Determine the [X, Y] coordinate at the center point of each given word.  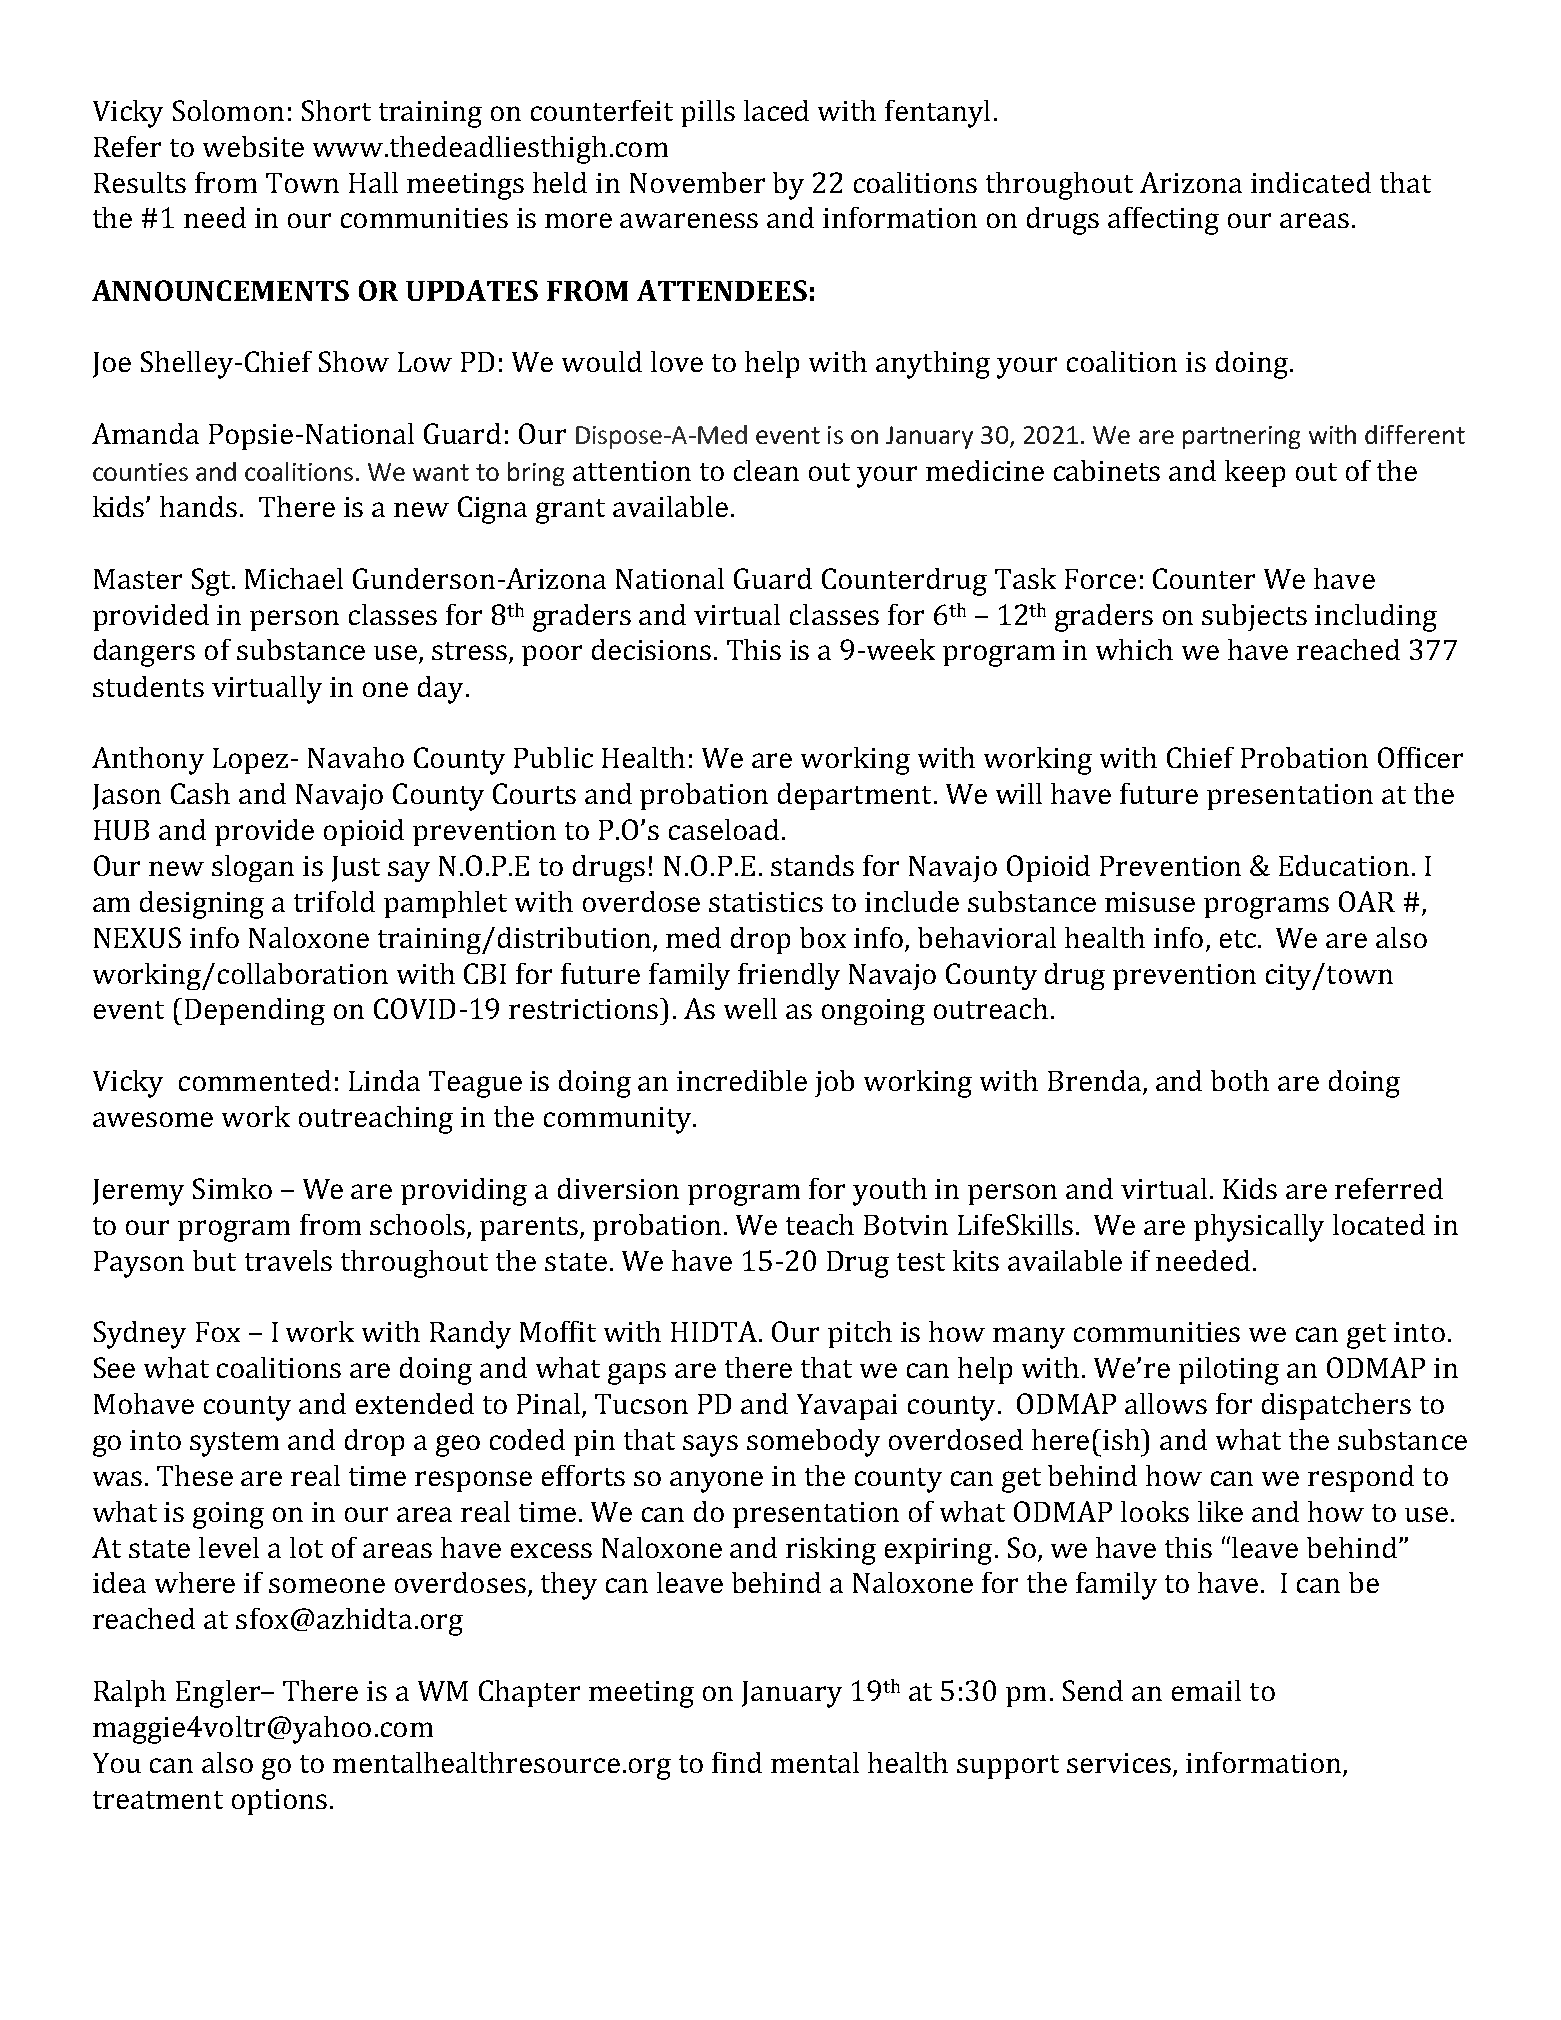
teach [820, 1224]
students [148, 686]
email [1206, 1690]
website [253, 146]
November [697, 182]
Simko [232, 1188]
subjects [1254, 617]
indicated [1311, 182]
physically [1259, 1228]
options [279, 1802]
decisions [651, 649]
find [737, 1762]
